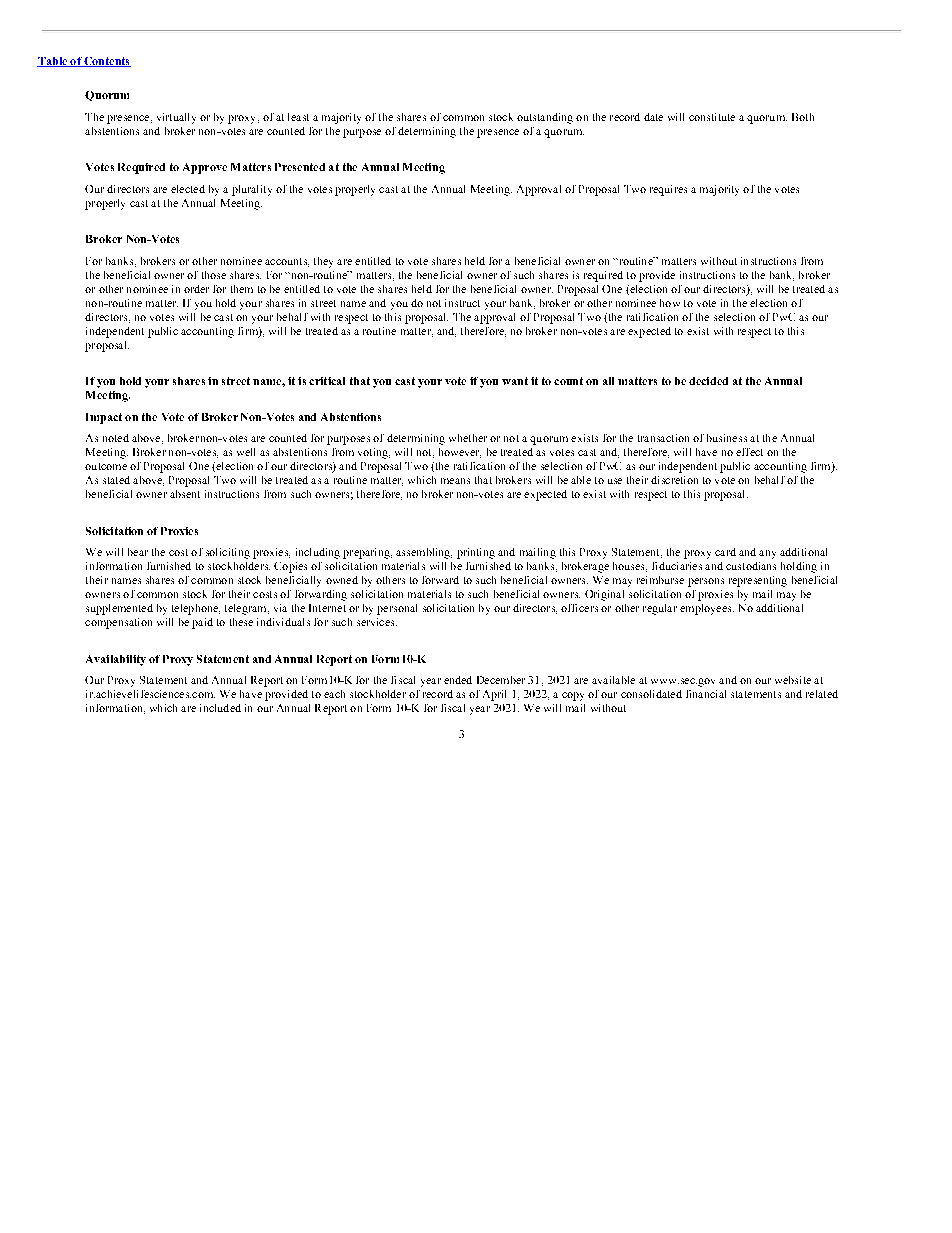 Image resolution: width=952 pixels, height=1233 pixels. Describe the element at coordinates (725, 552) in the image. I see `card` at that location.
